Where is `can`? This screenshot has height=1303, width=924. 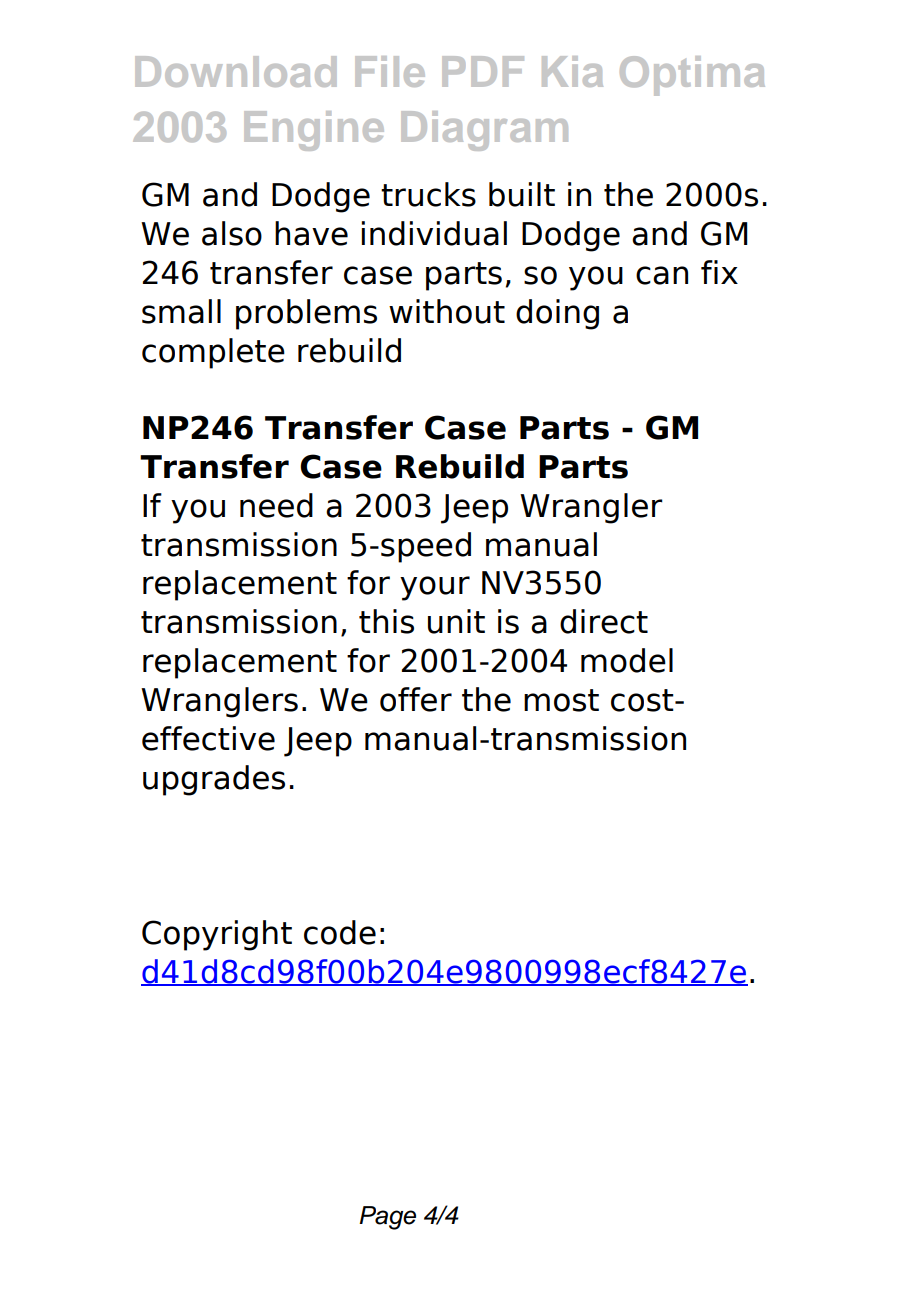 can is located at coordinates (662, 275).
